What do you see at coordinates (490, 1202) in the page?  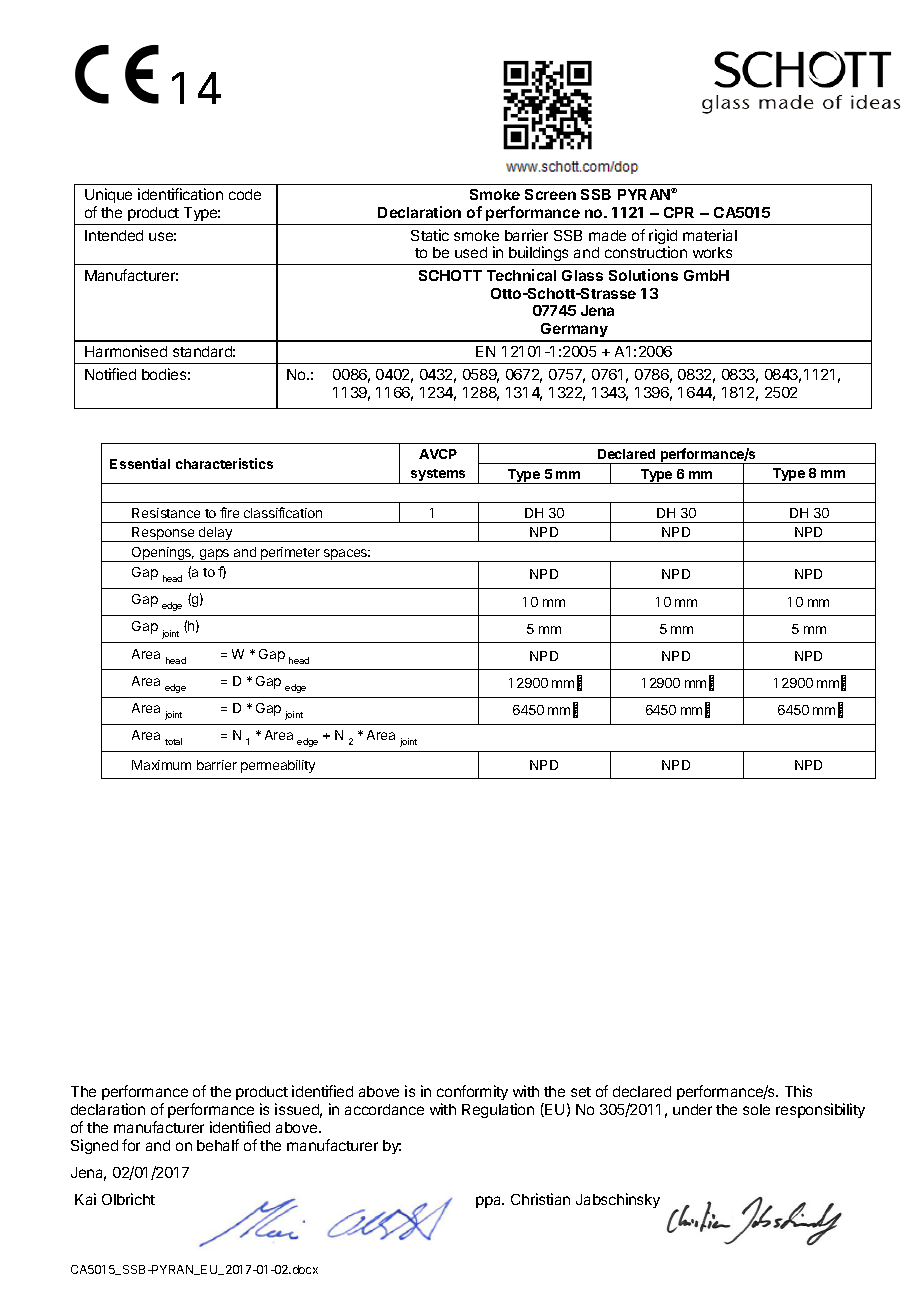 I see `ppa` at bounding box center [490, 1202].
